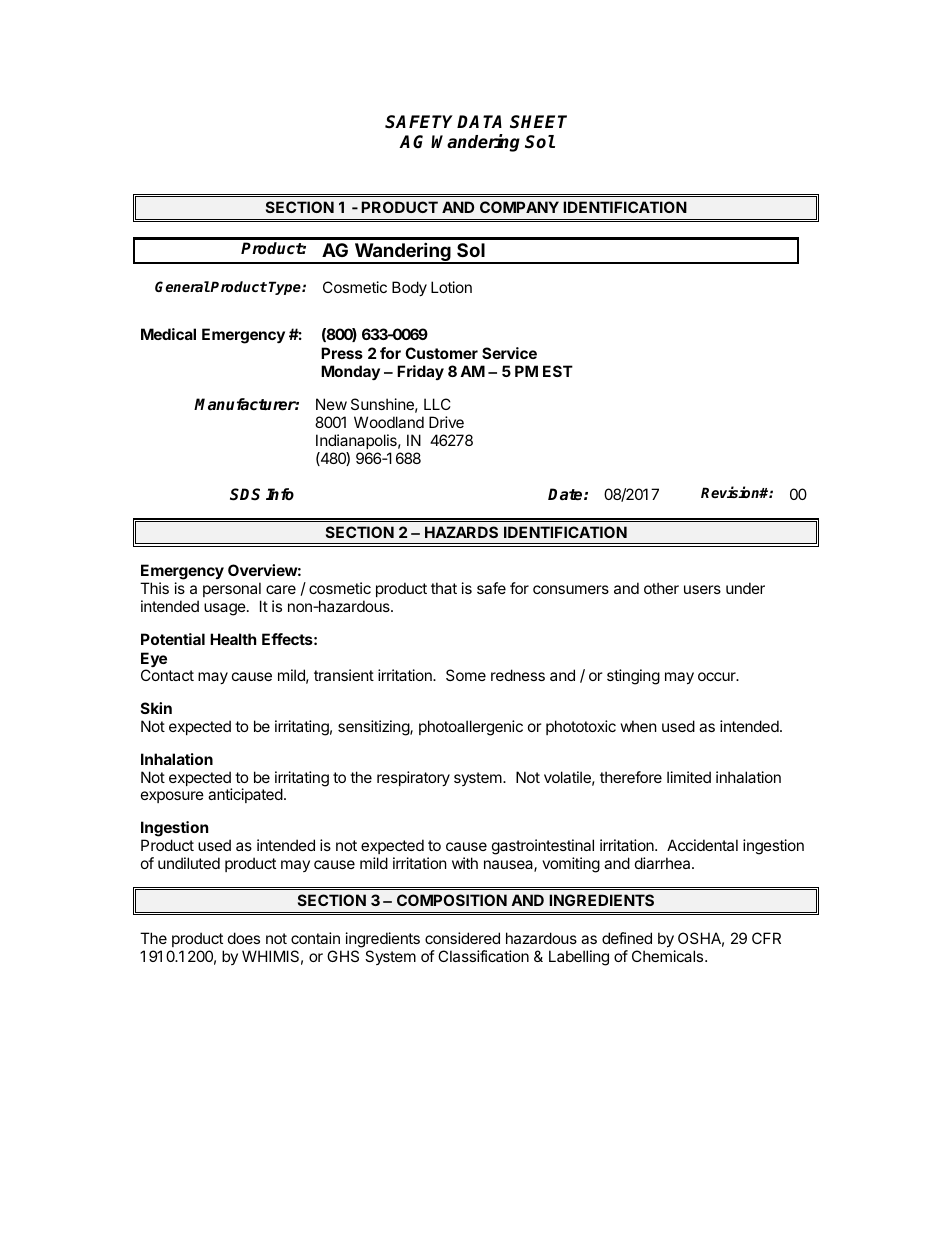 The image size is (952, 1233). What do you see at coordinates (331, 404) in the document?
I see `New` at bounding box center [331, 404].
